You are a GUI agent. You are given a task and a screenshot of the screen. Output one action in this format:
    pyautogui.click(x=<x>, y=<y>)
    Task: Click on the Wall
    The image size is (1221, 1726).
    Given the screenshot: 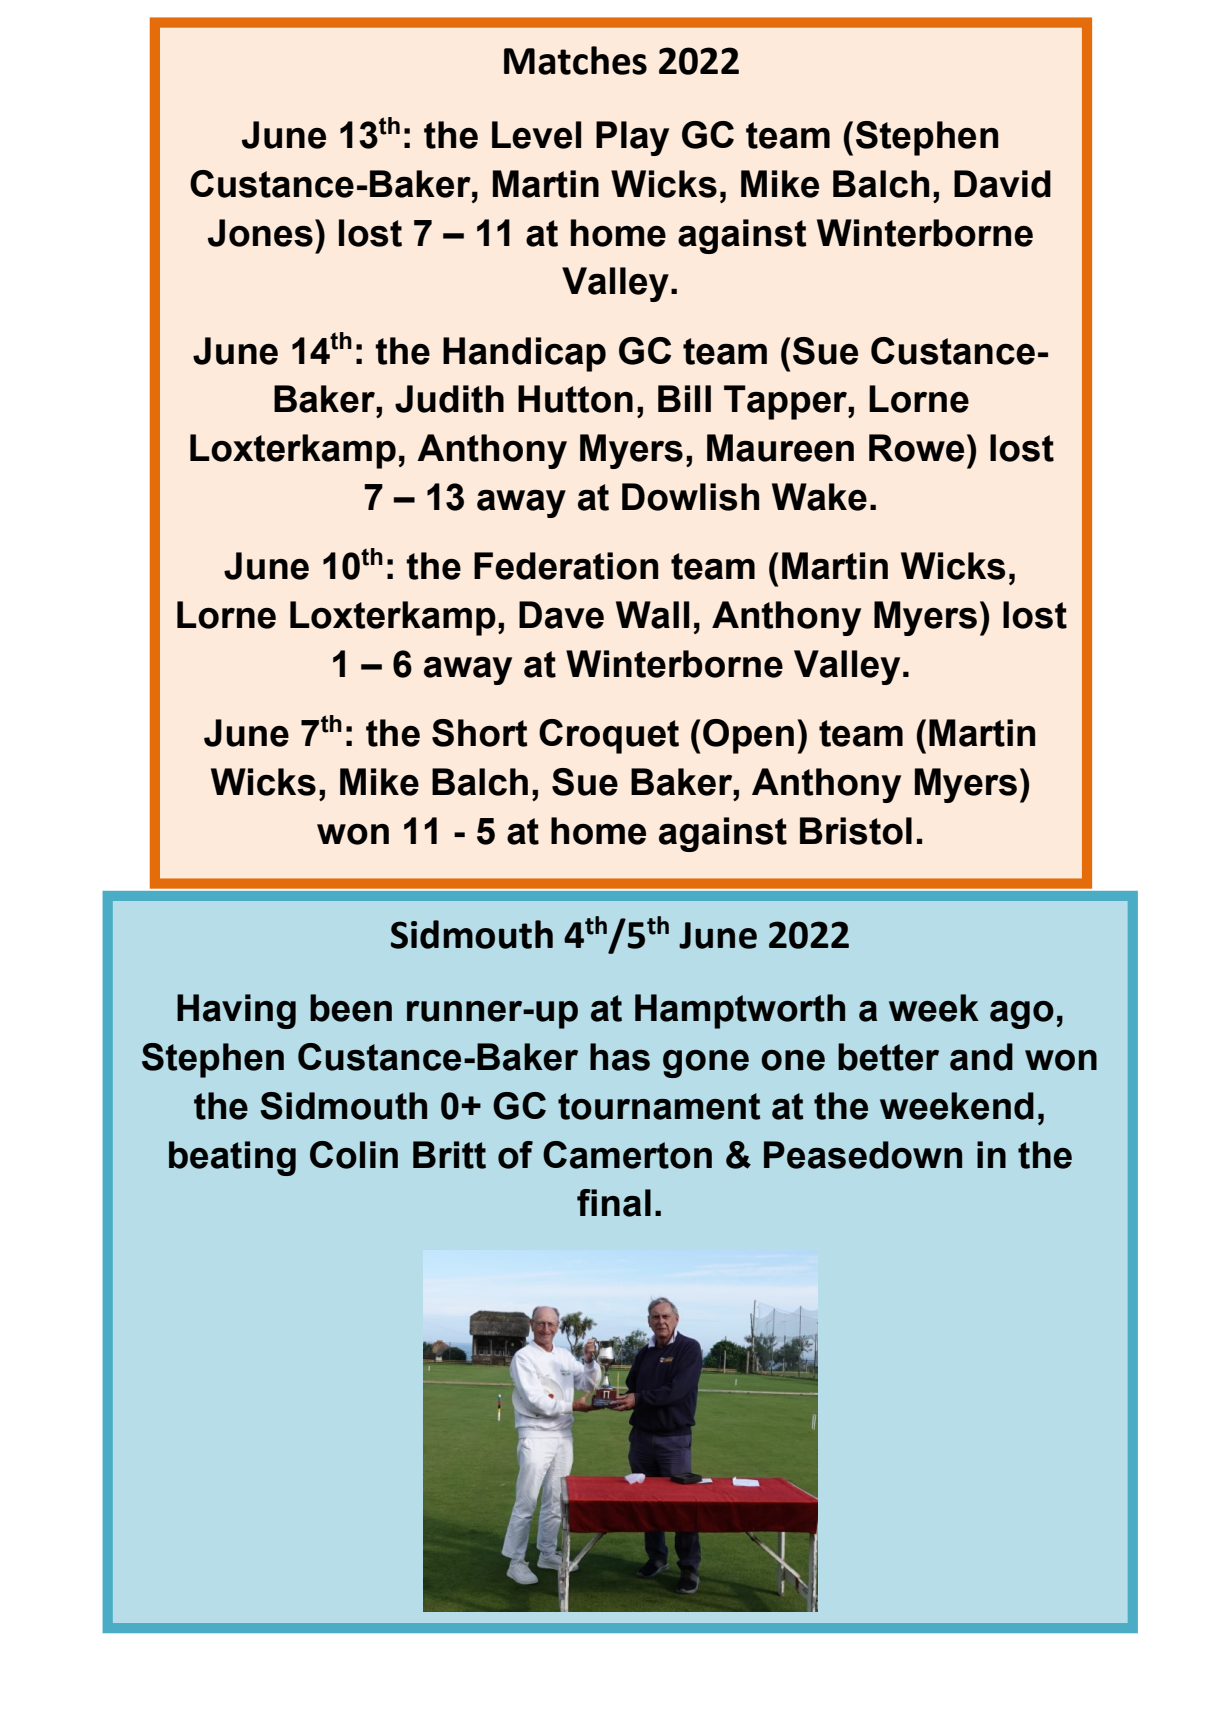 What is the action you would take?
    pyautogui.click(x=652, y=615)
